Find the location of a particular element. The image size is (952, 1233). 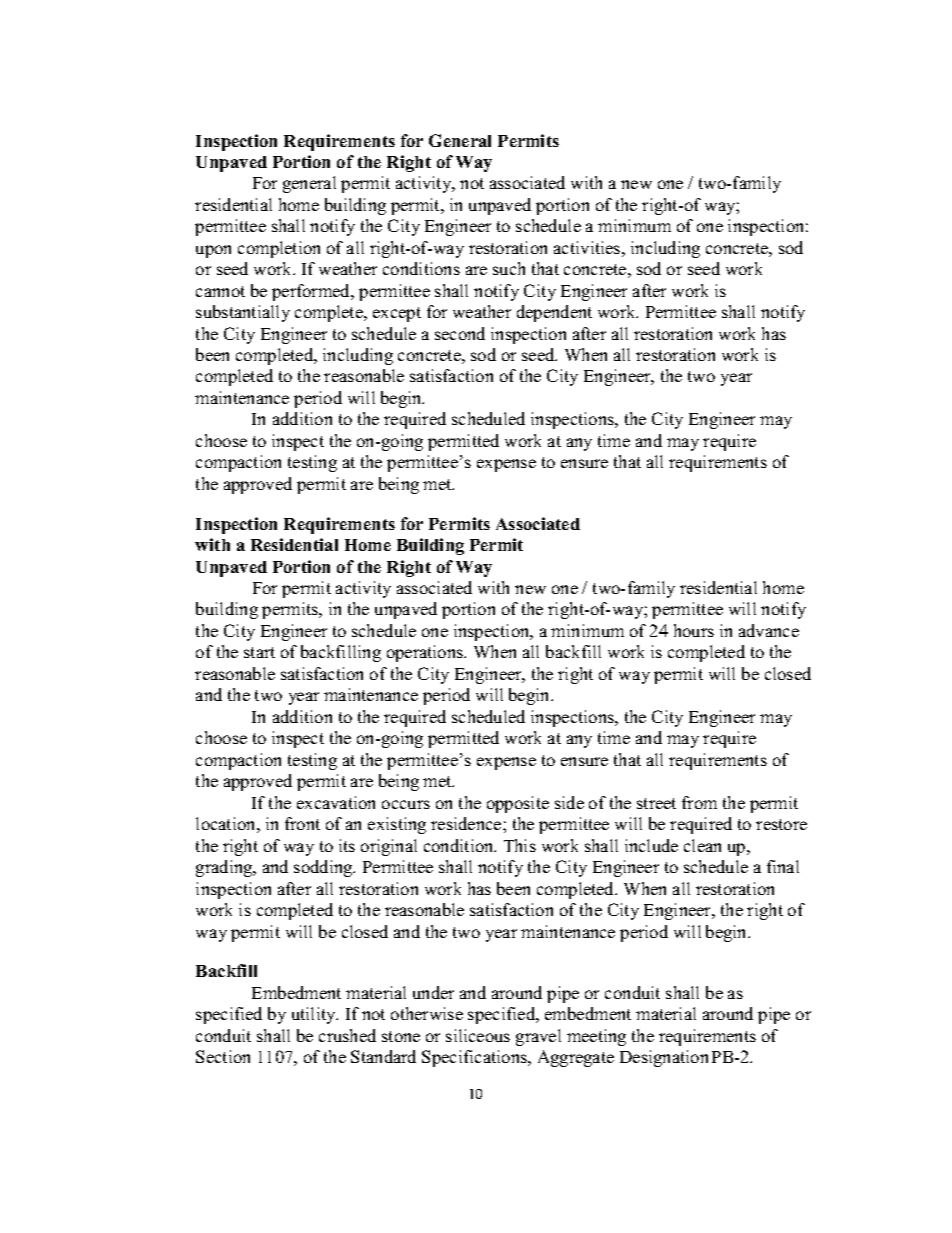

operations is located at coordinates (426, 653).
